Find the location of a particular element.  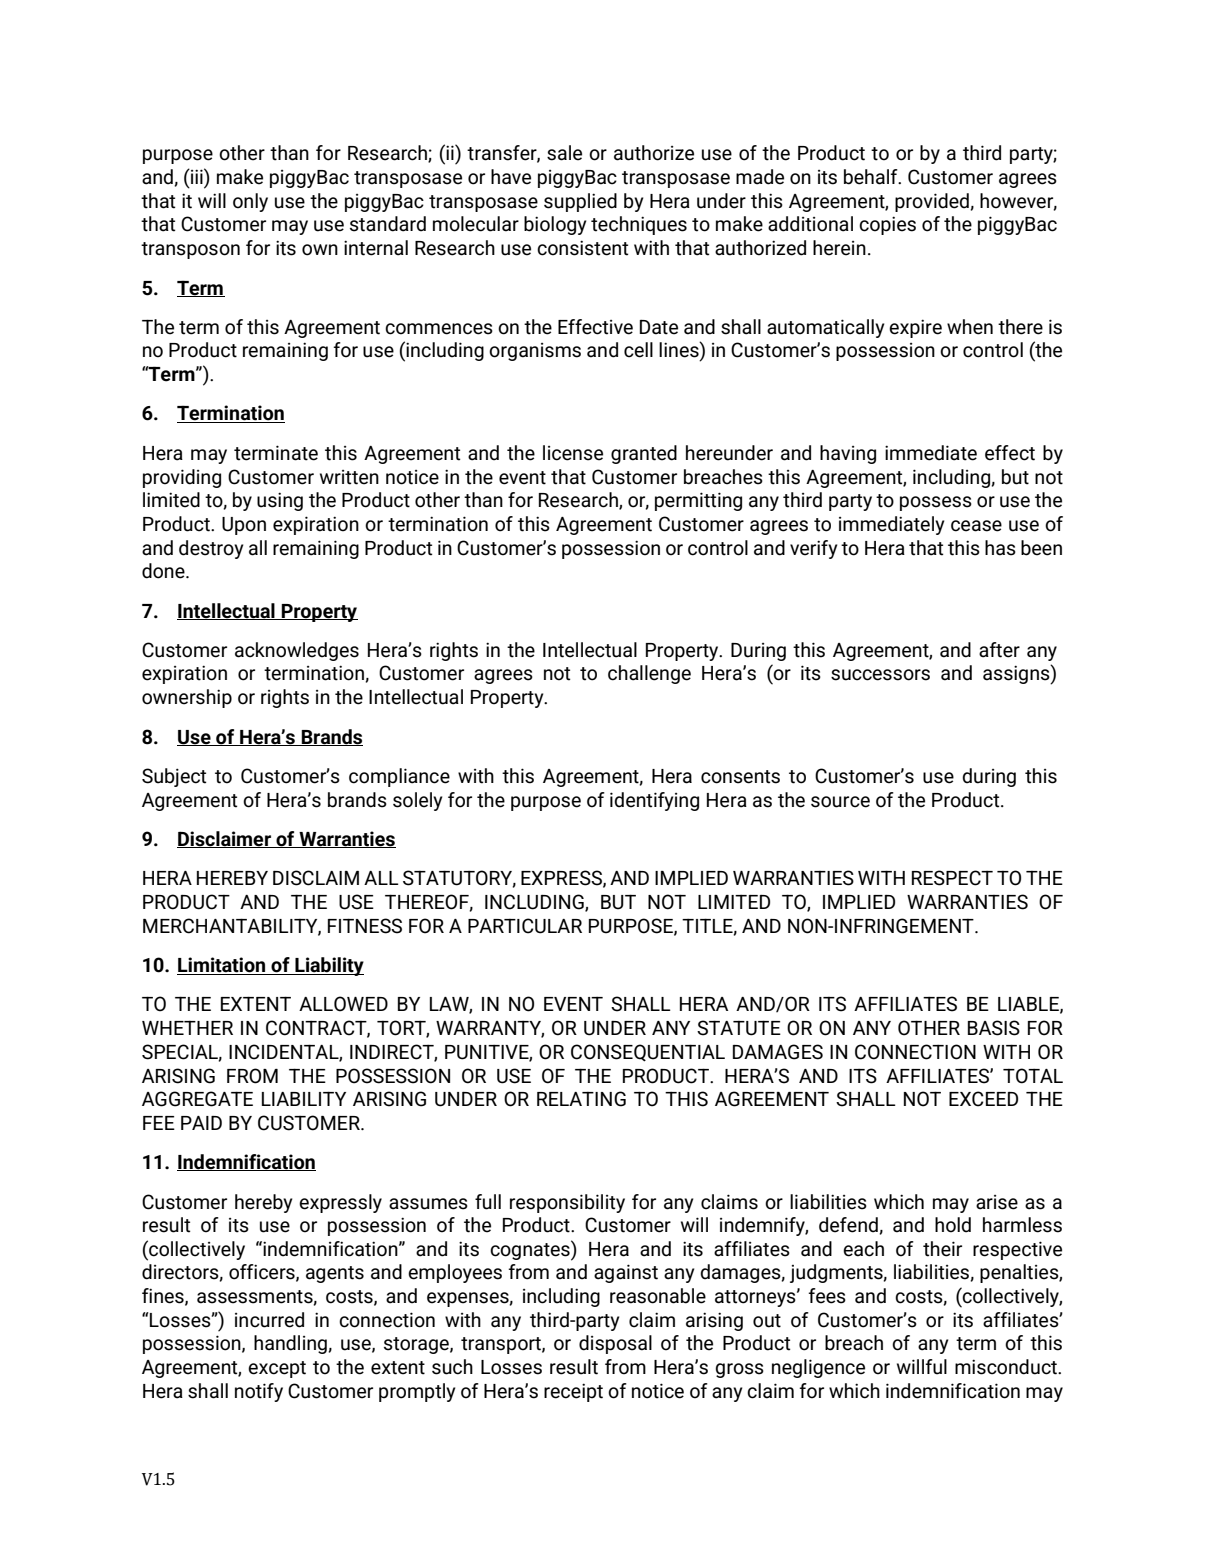

only is located at coordinates (250, 202).
